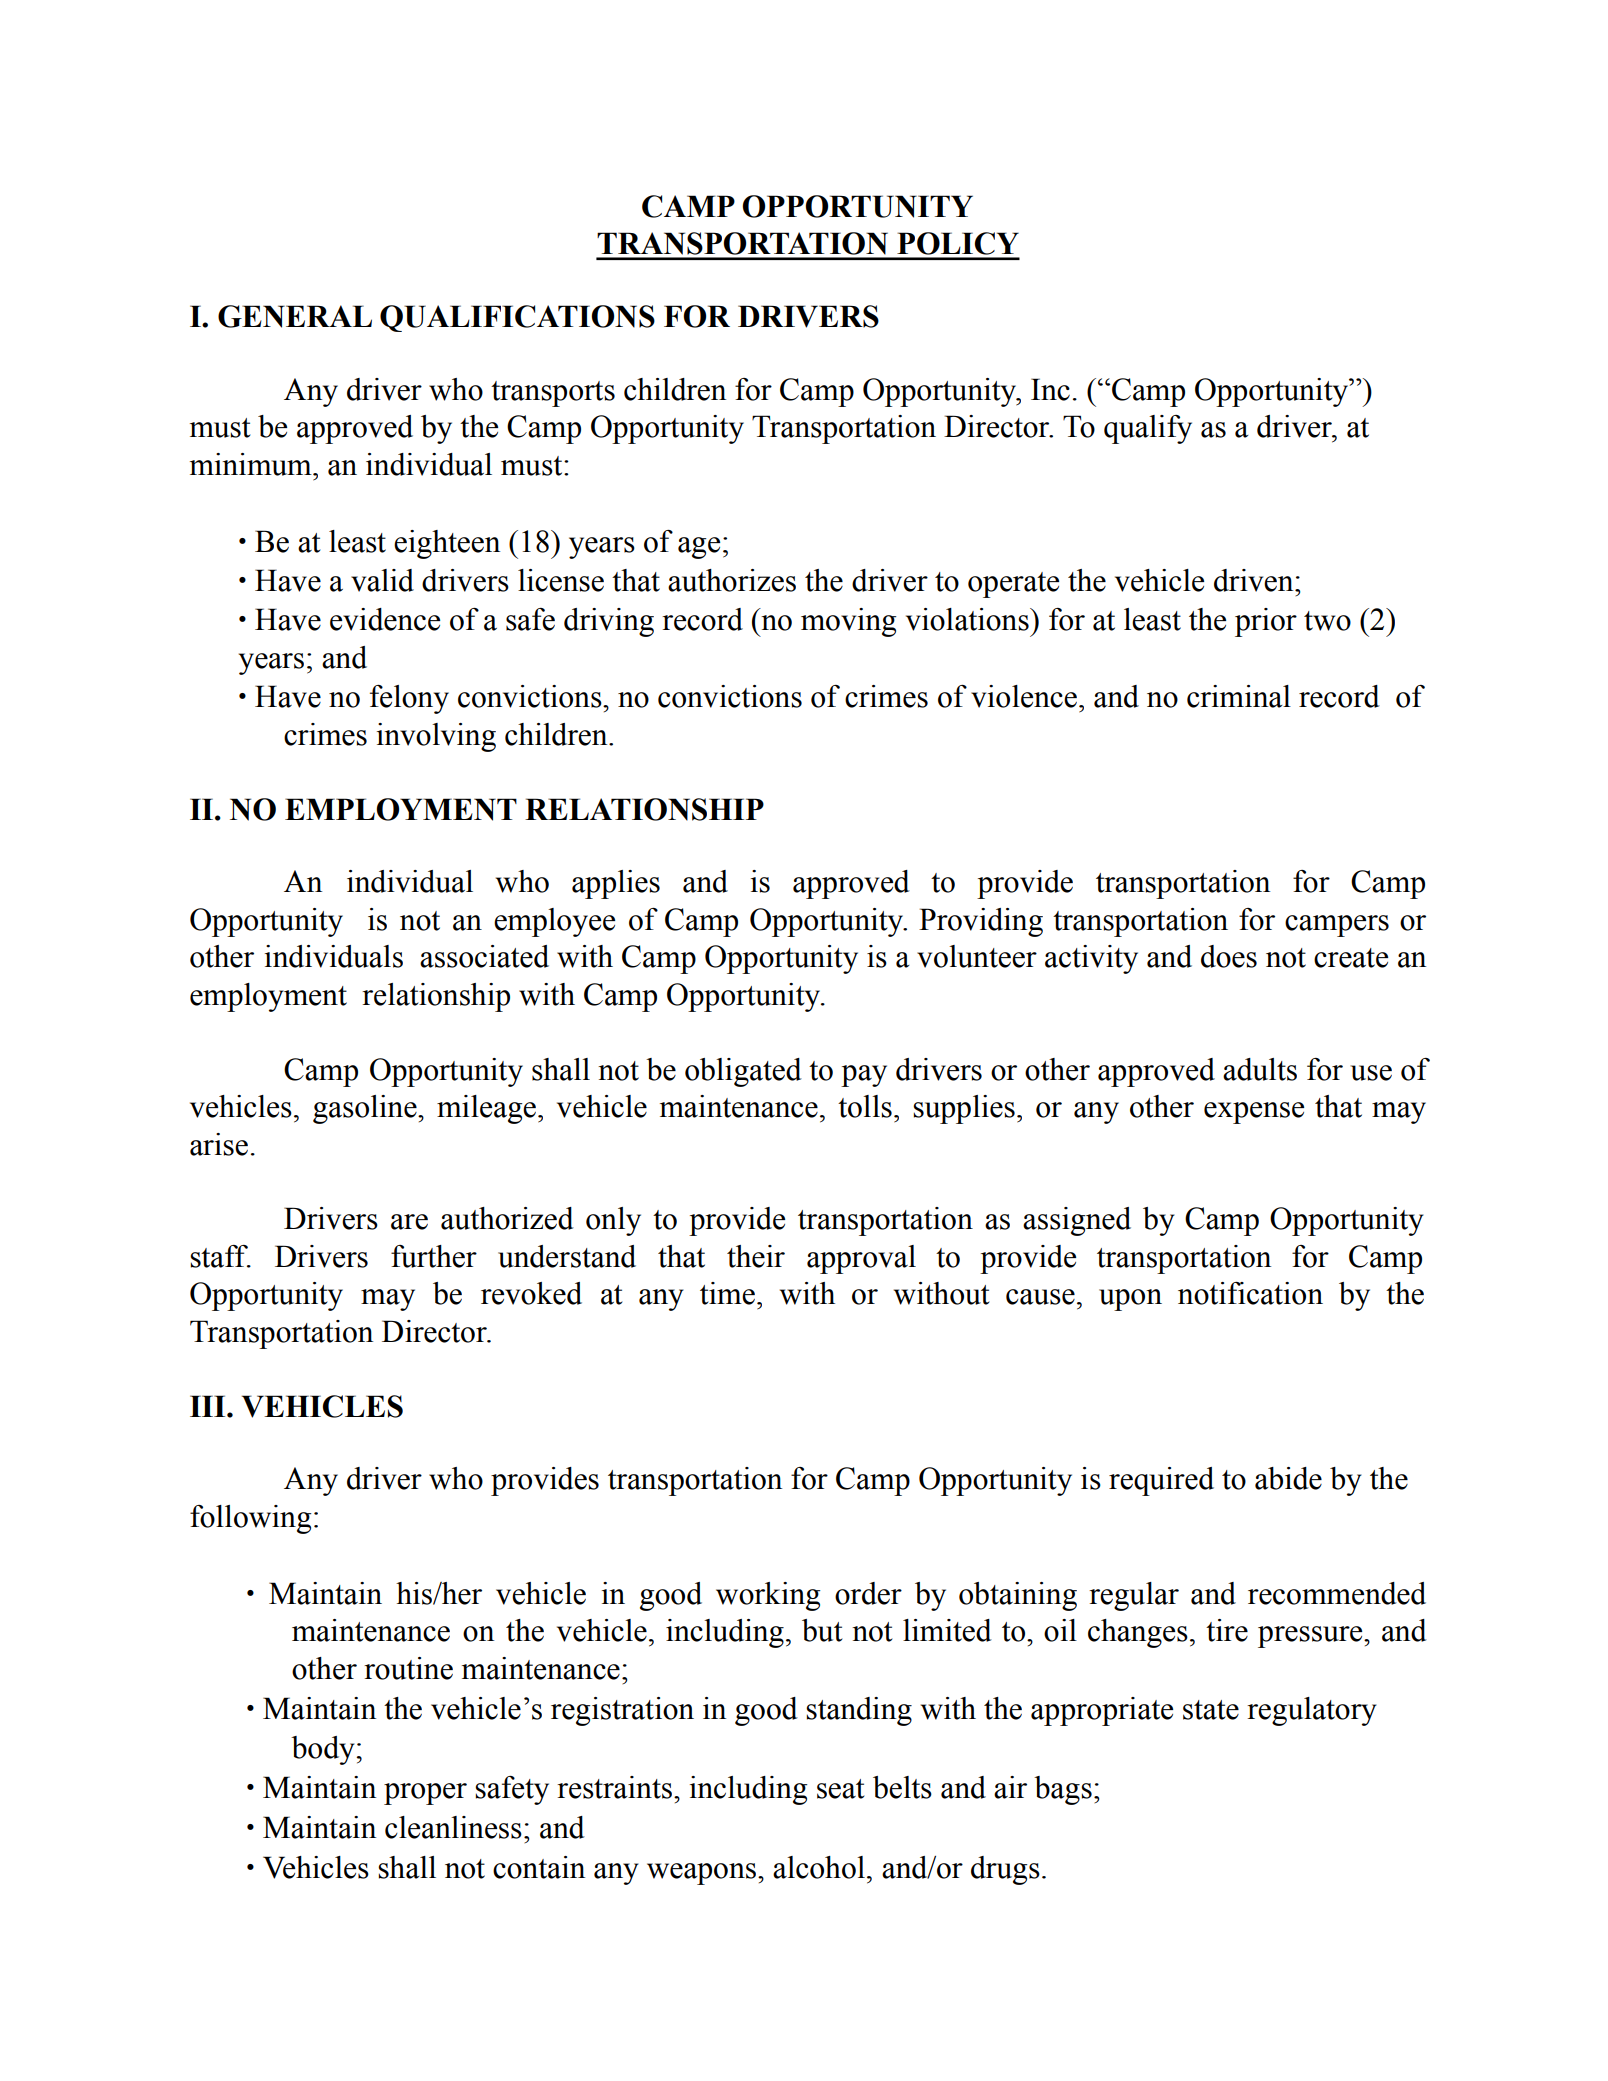  What do you see at coordinates (1229, 956) in the screenshot?
I see `does` at bounding box center [1229, 956].
